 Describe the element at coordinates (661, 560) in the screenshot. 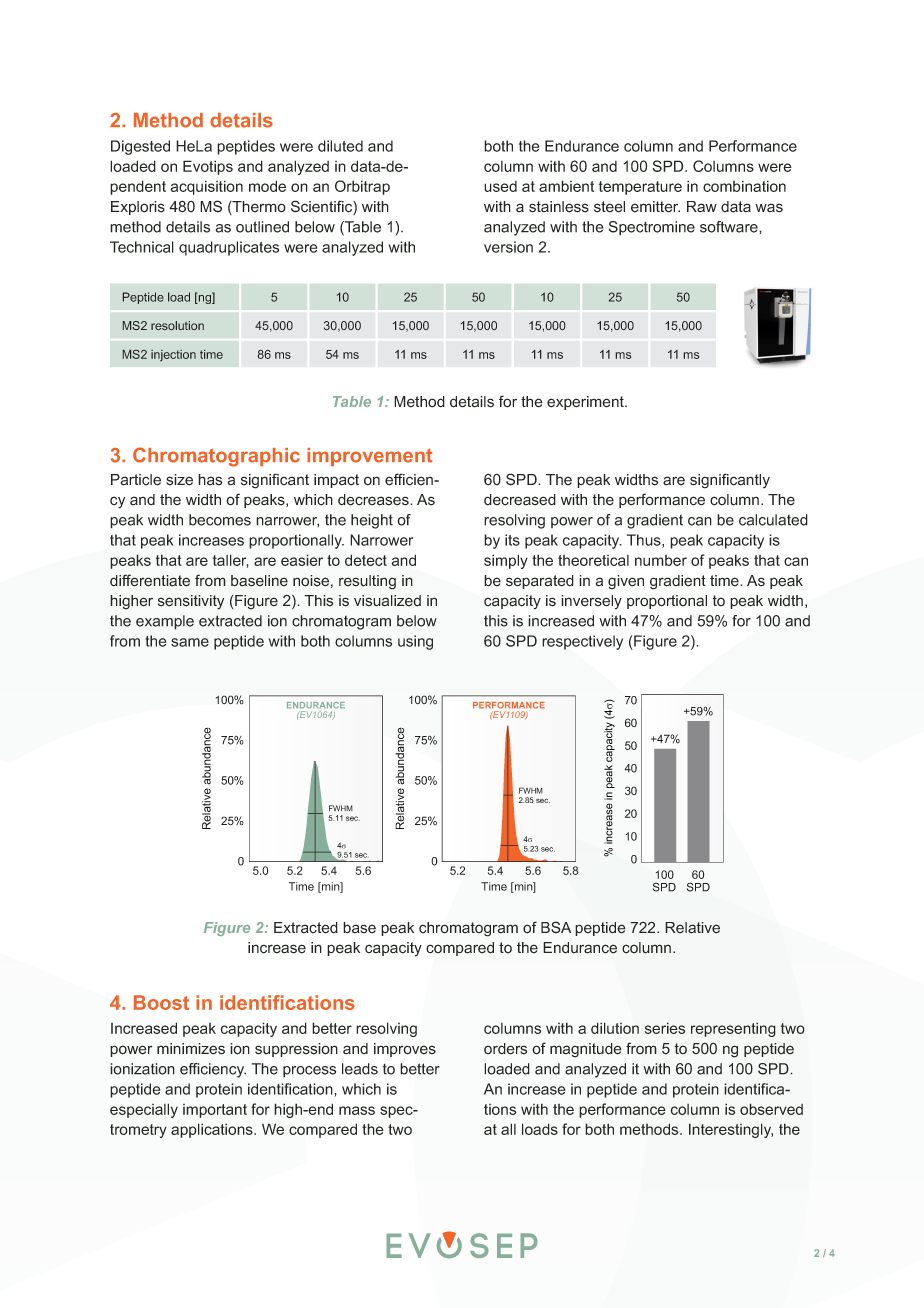

I see `number` at that location.
